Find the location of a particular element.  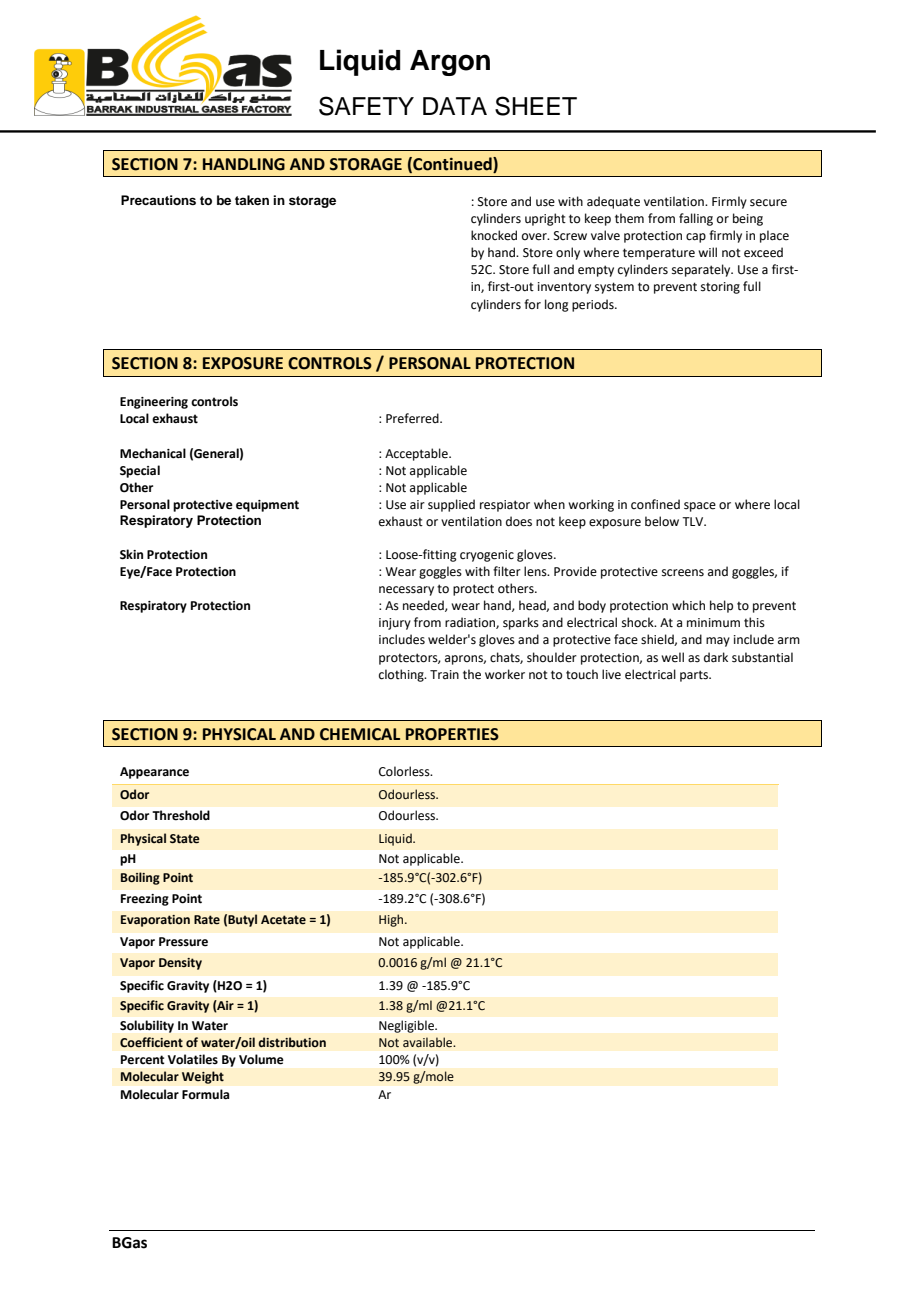

State is located at coordinates (185, 839).
